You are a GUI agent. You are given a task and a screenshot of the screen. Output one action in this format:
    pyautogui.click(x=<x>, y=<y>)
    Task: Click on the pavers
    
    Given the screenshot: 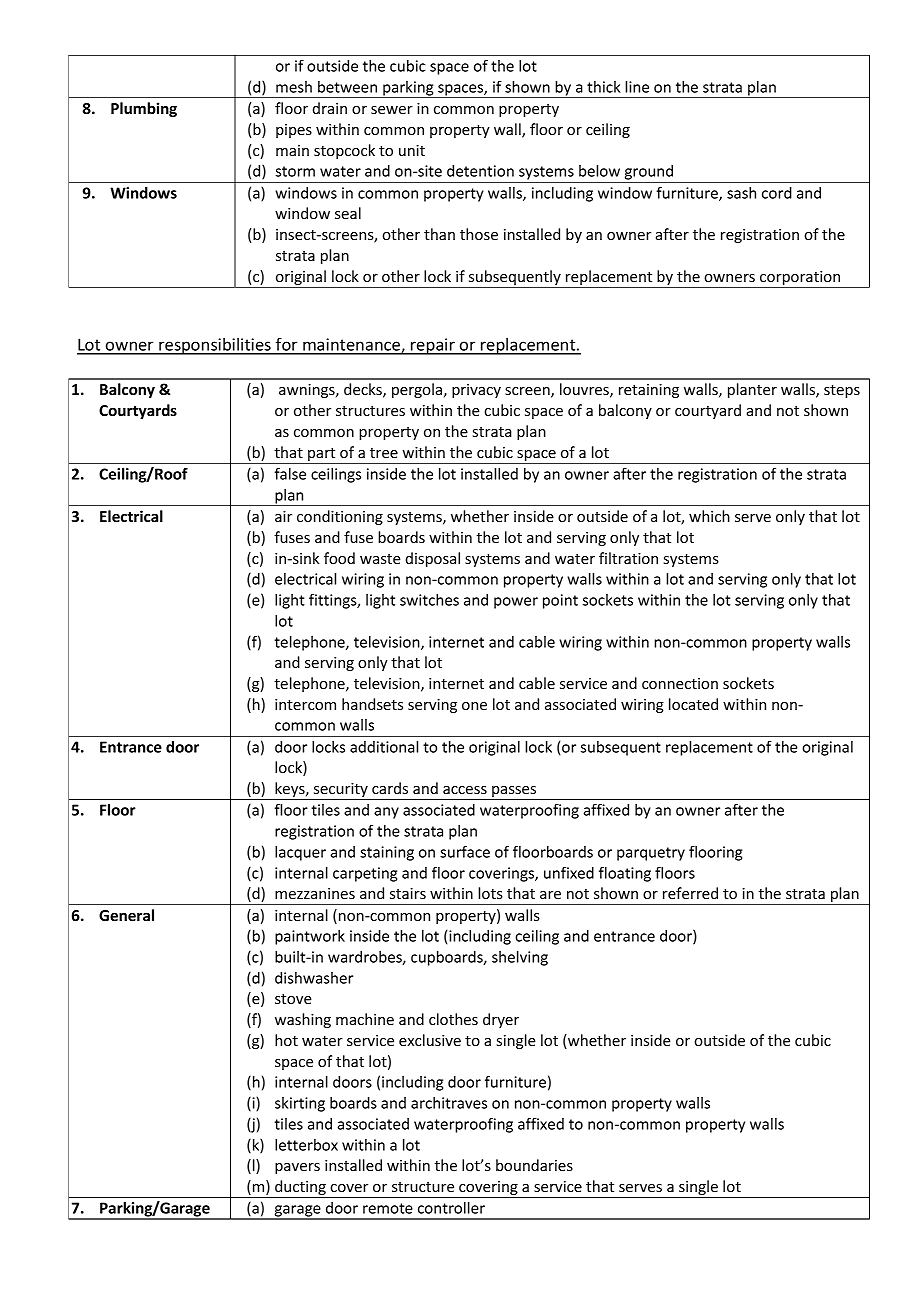 What is the action you would take?
    pyautogui.click(x=297, y=1168)
